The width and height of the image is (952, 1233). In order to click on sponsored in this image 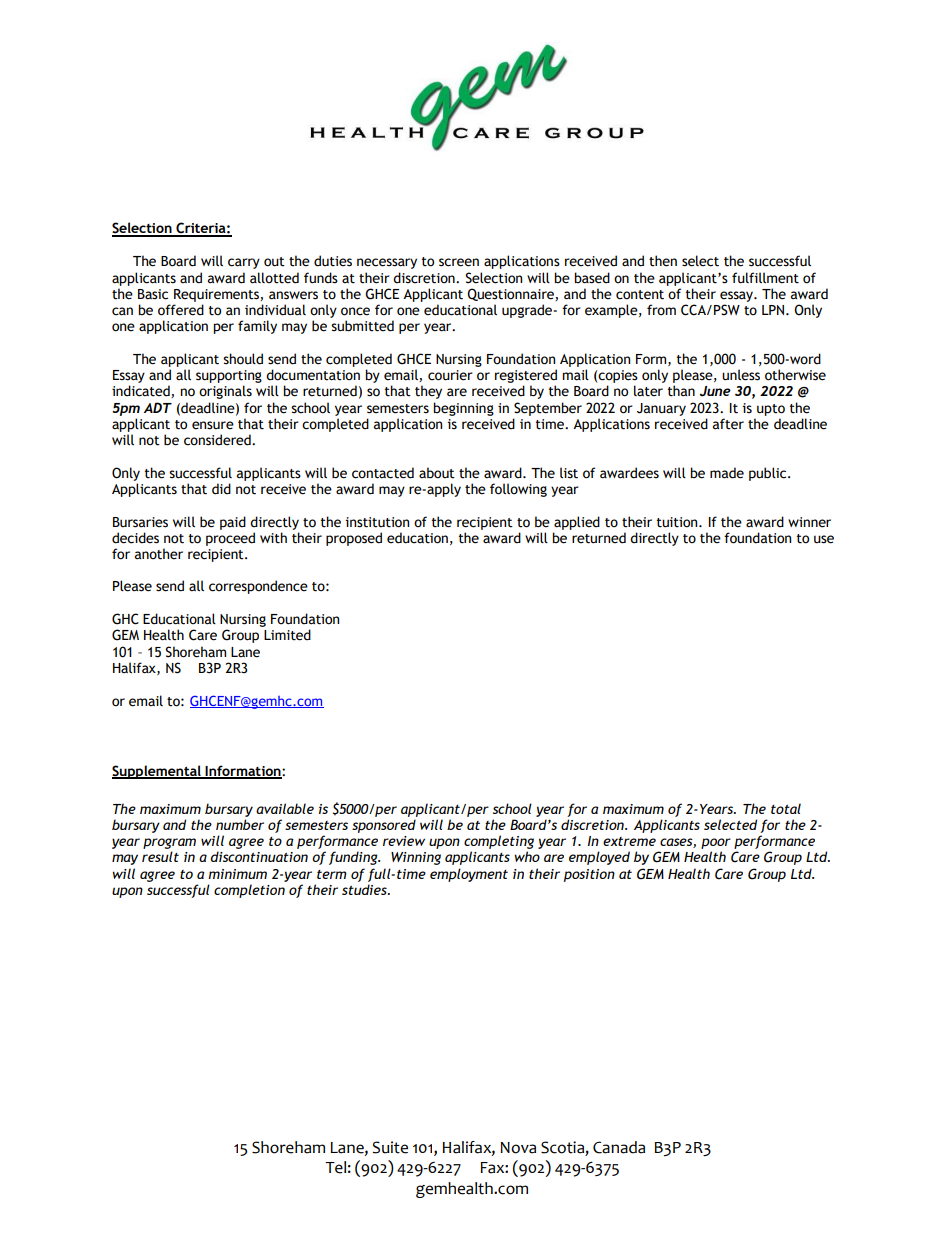, I will do `click(384, 826)`.
